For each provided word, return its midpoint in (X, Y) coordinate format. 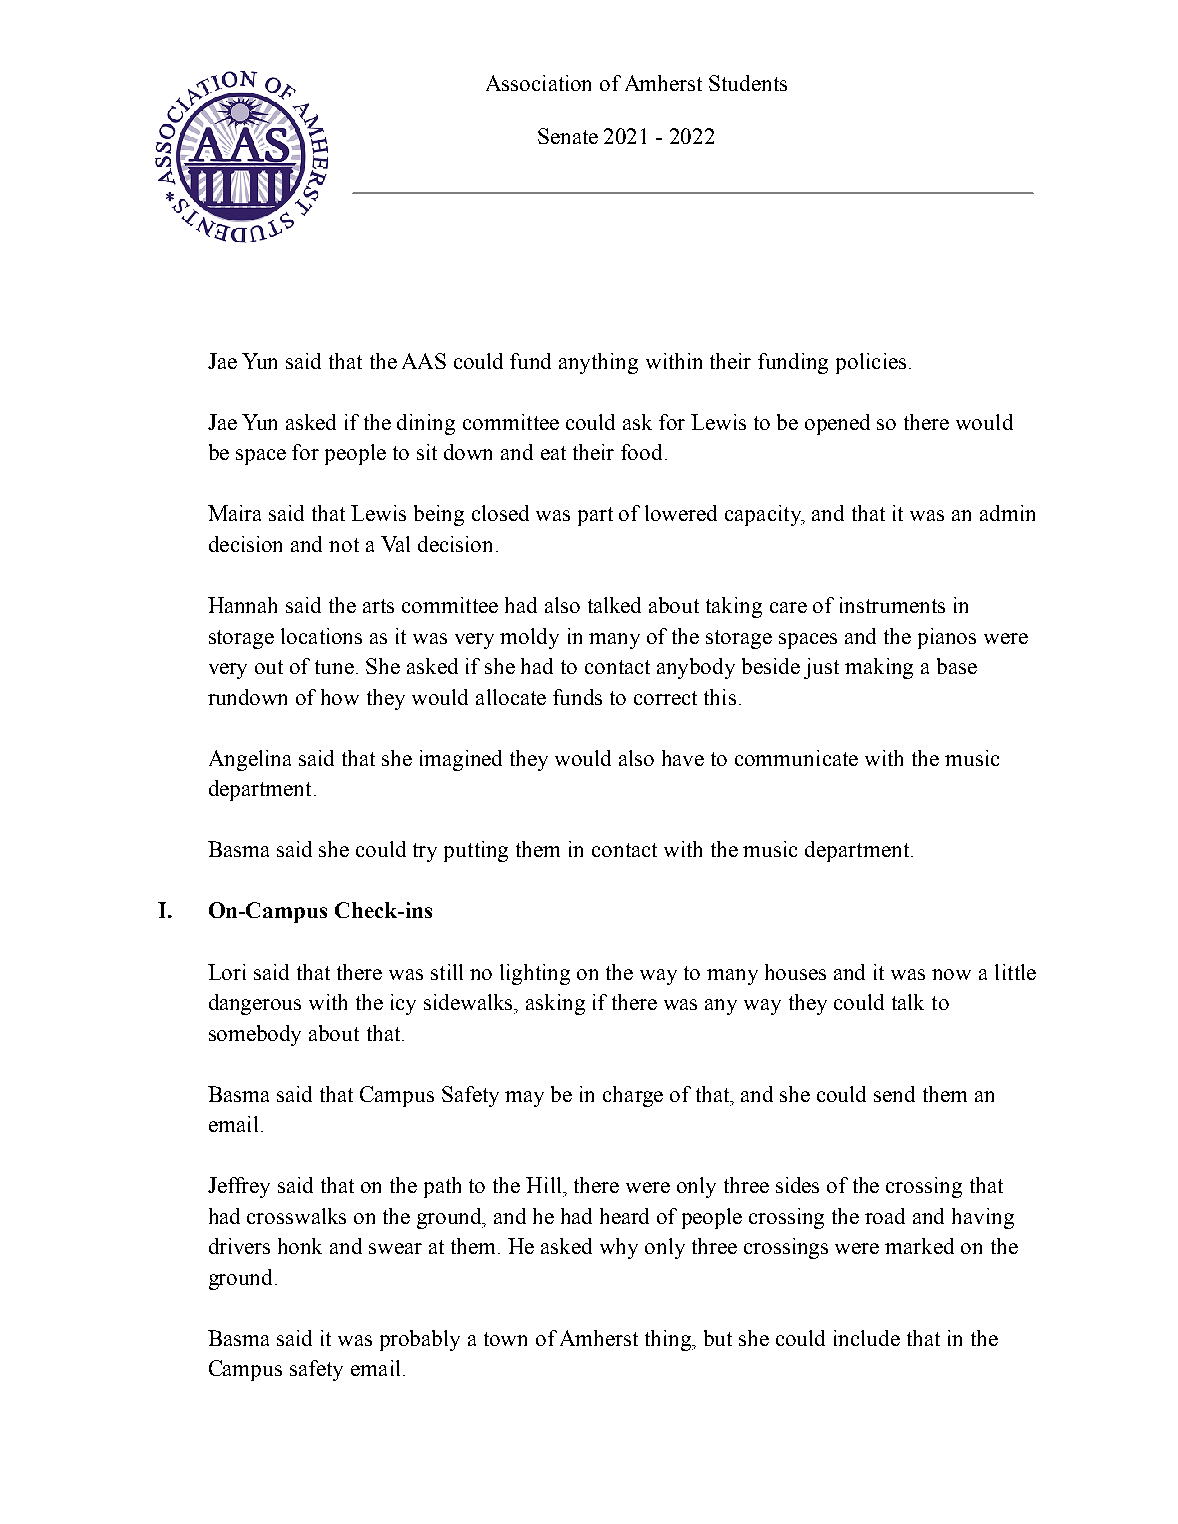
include (867, 1338)
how (340, 697)
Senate (568, 136)
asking (555, 1004)
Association (538, 83)
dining (426, 424)
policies (871, 363)
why (619, 1248)
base (957, 666)
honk (300, 1246)
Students (748, 83)
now (951, 974)
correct (665, 698)
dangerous (255, 1004)
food (641, 452)
